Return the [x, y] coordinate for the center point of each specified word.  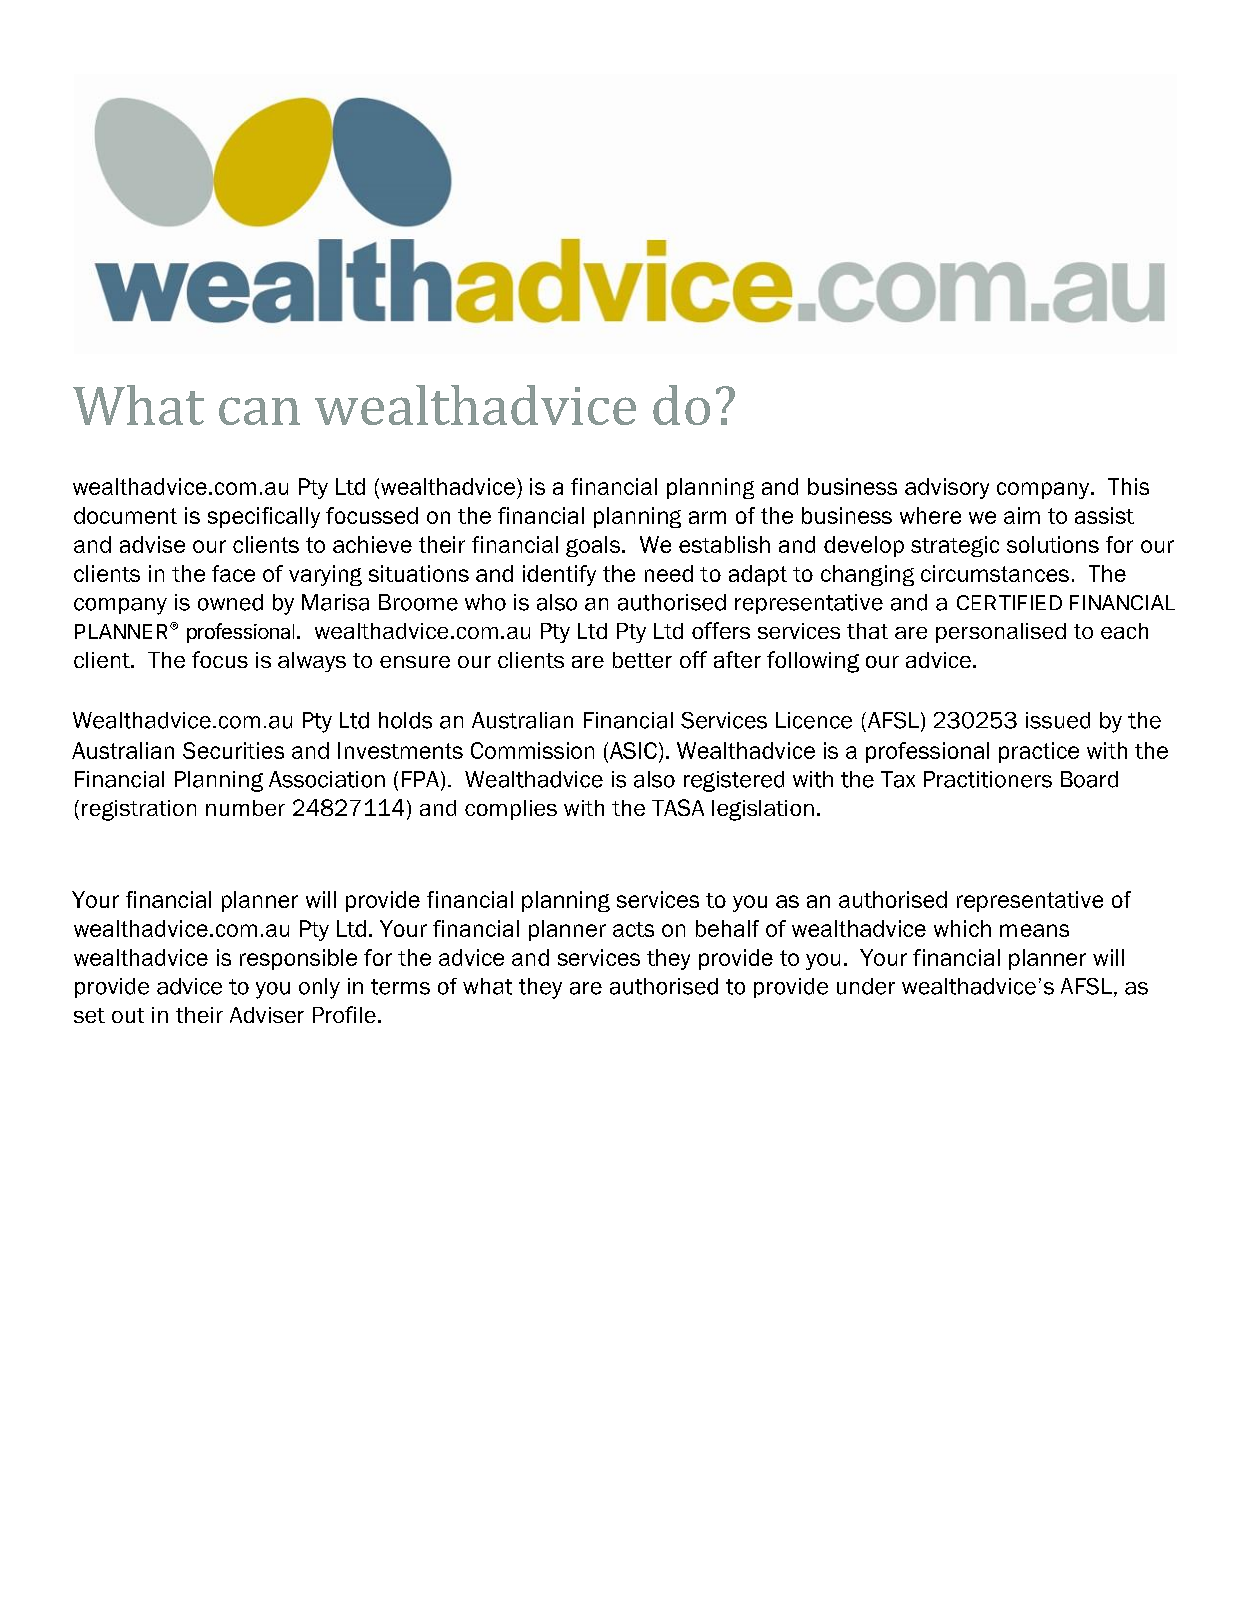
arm [707, 517]
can [259, 411]
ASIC [633, 750]
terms [400, 987]
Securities [233, 750]
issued [1058, 720]
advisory [947, 488]
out [128, 1015]
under [866, 986]
